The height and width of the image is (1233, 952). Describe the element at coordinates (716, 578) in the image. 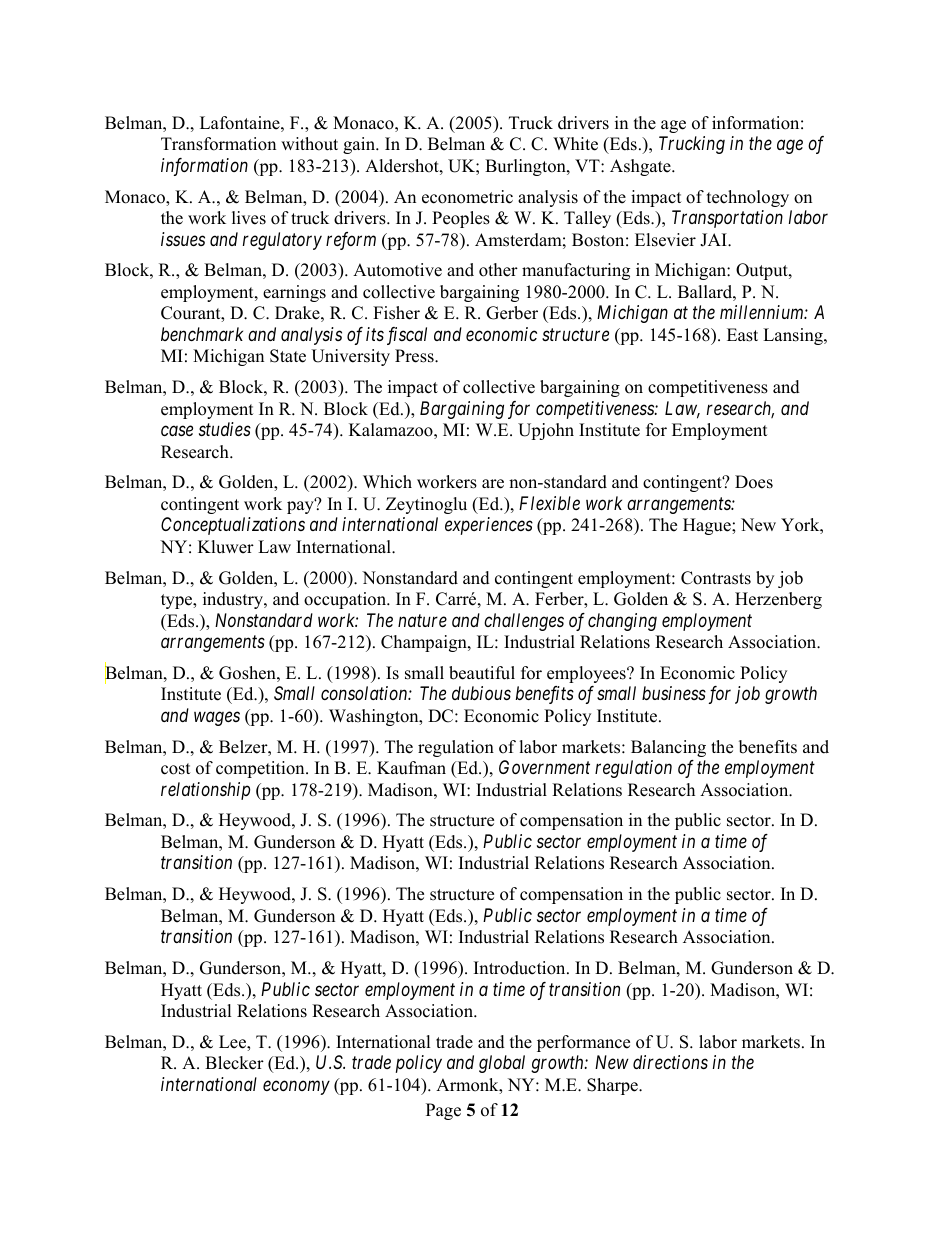

I see `Contrasts` at that location.
